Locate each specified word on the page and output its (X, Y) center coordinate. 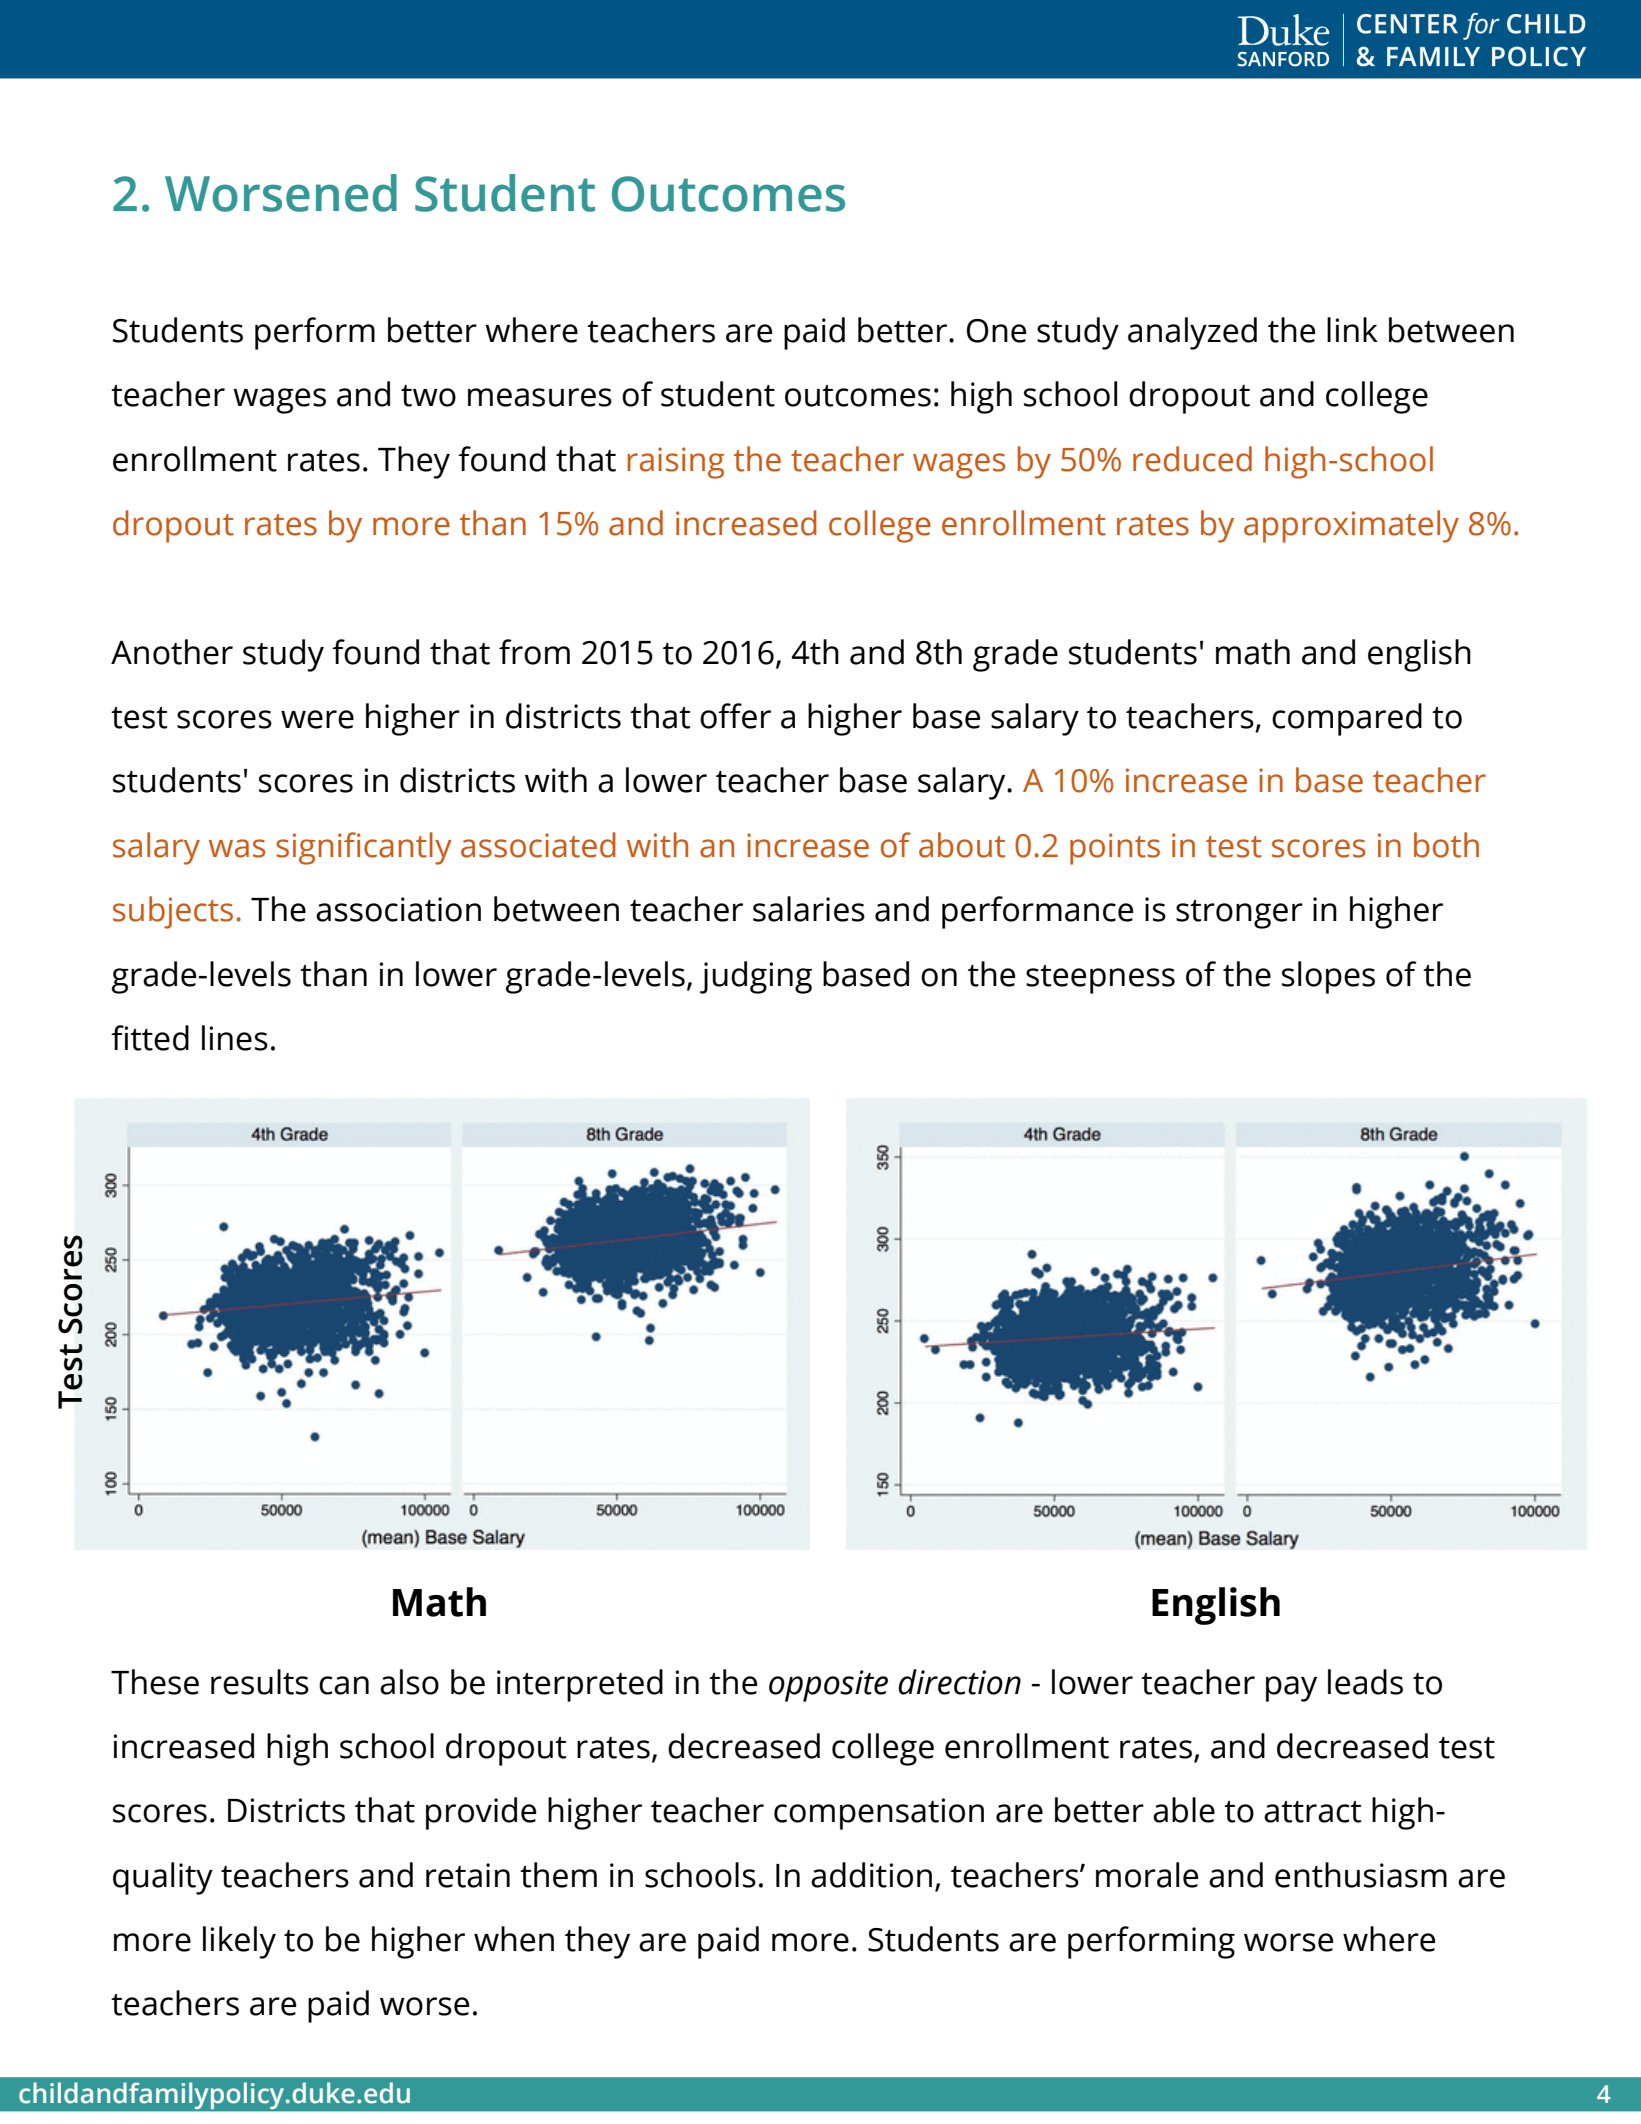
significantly (364, 848)
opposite (828, 1686)
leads (1365, 1682)
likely (239, 1942)
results (260, 1682)
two (428, 396)
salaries (809, 909)
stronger (1239, 914)
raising (676, 463)
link (1352, 329)
